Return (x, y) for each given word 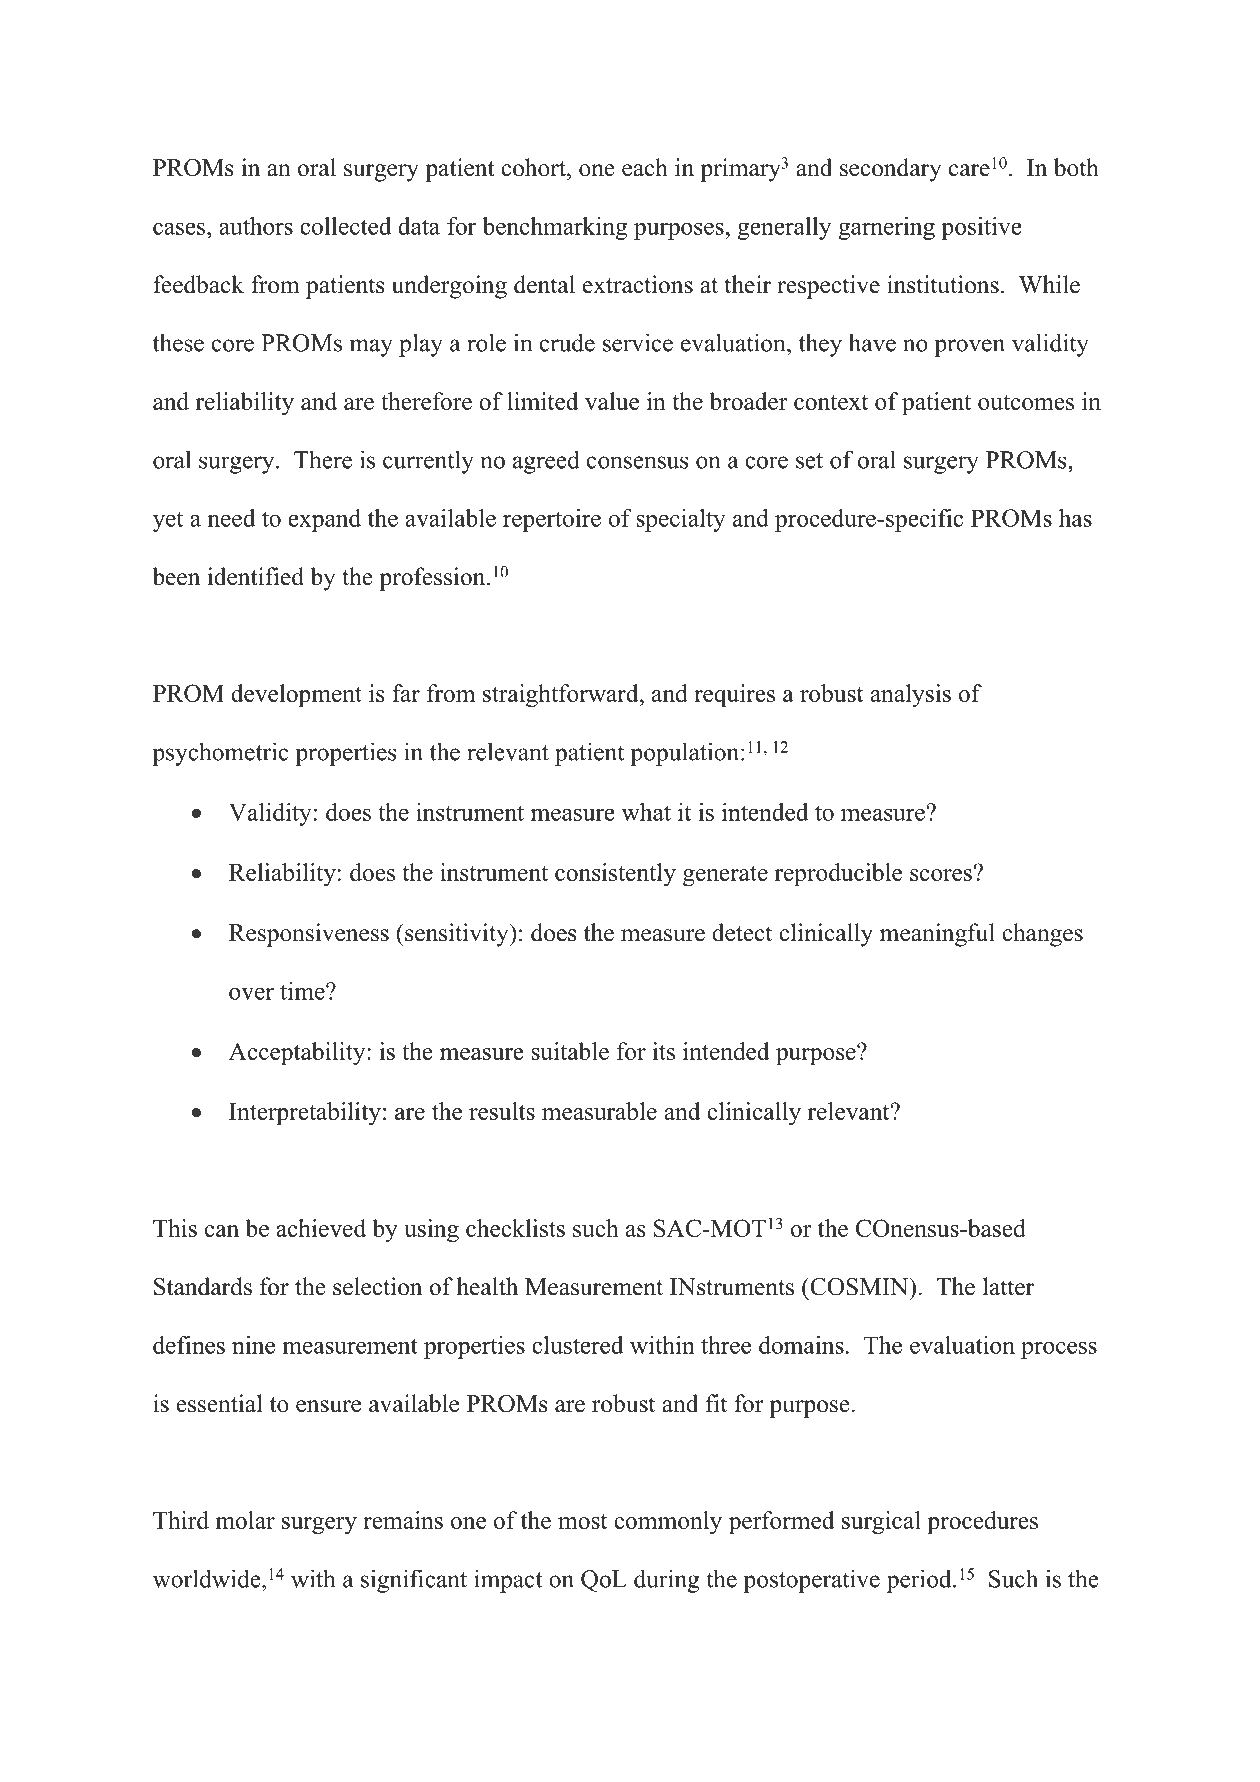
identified (256, 576)
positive (981, 228)
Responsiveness (309, 935)
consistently (615, 875)
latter (1008, 1286)
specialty (681, 520)
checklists (515, 1228)
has (1075, 518)
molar (245, 1520)
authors (256, 226)
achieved (321, 1228)
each (645, 167)
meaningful (937, 935)
